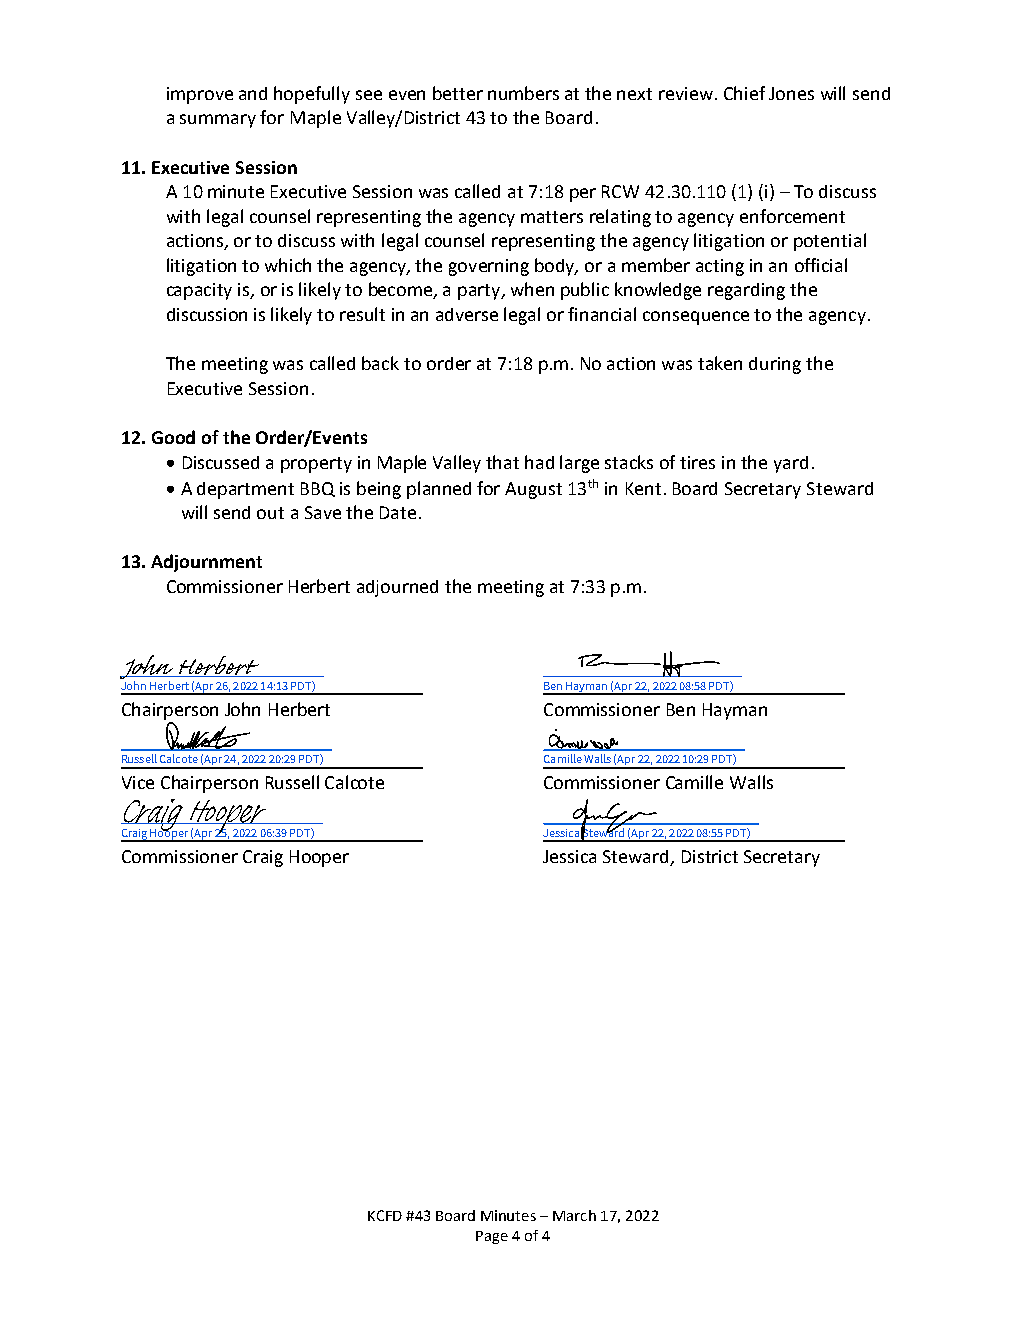 This screenshot has height=1327, width=1026. I want to click on out, so click(270, 513).
